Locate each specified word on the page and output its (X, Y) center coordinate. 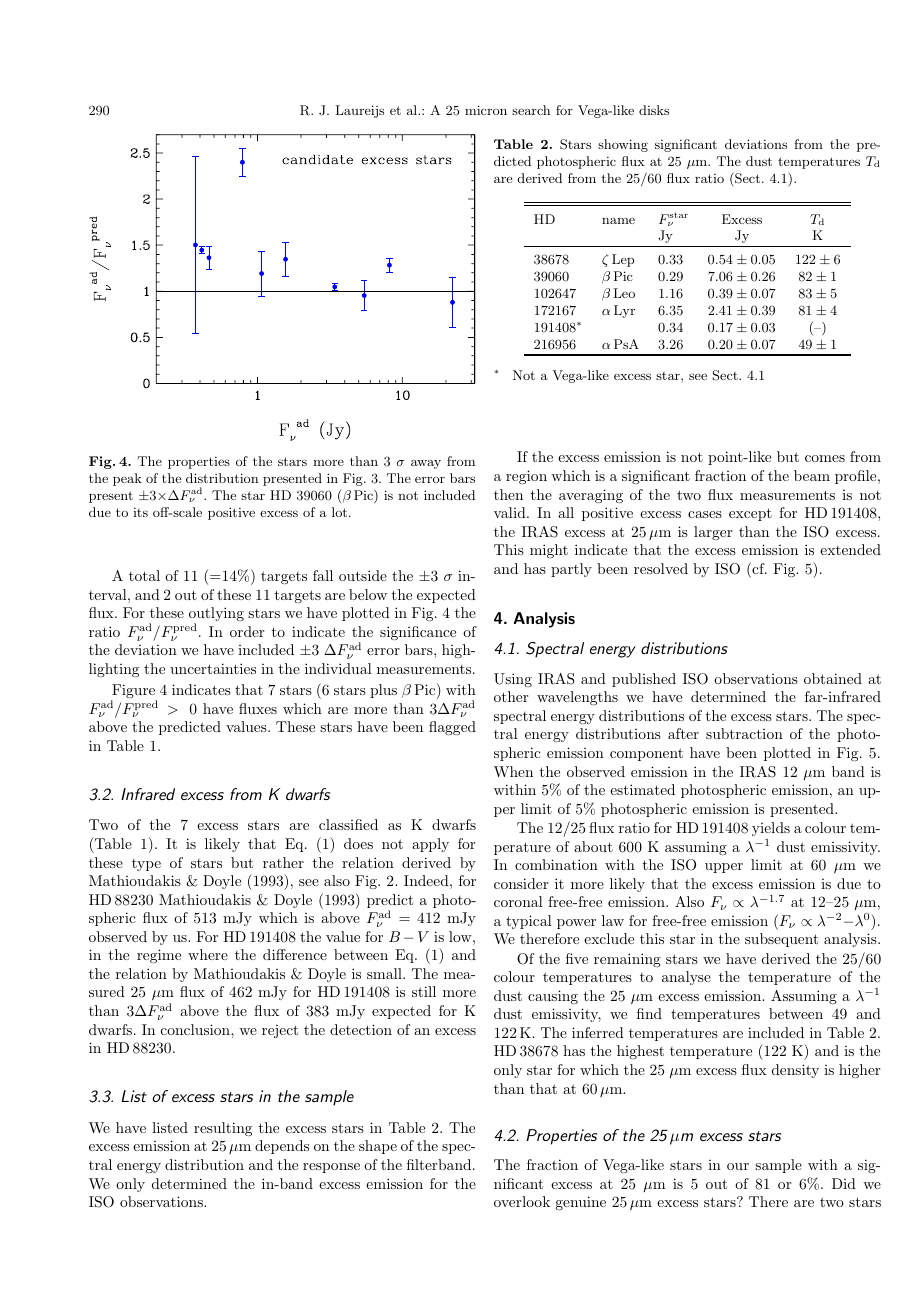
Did (844, 1183)
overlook (522, 1201)
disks (654, 110)
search (531, 110)
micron (486, 110)
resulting (223, 1129)
